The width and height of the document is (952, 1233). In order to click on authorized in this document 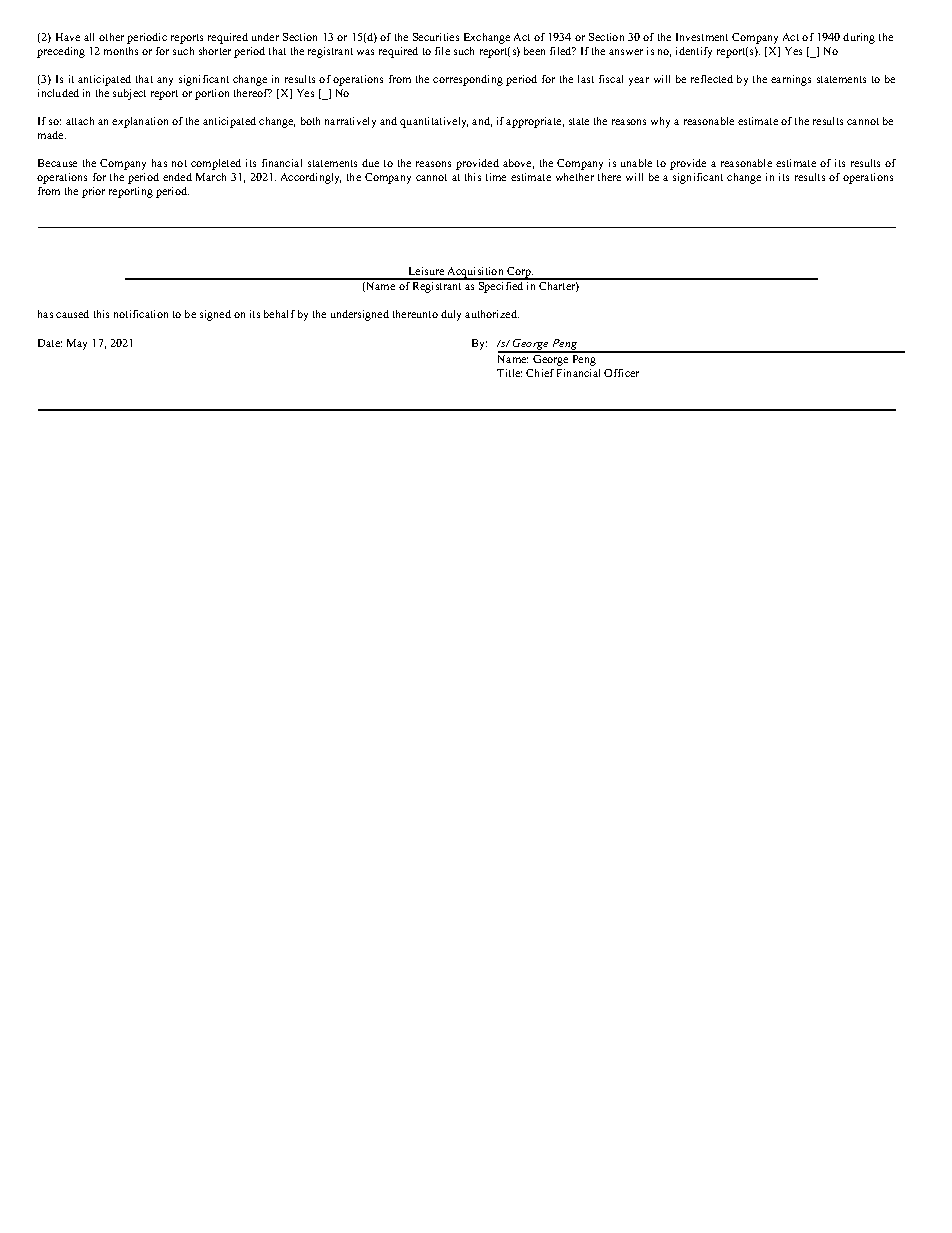, I will do `click(492, 314)`.
